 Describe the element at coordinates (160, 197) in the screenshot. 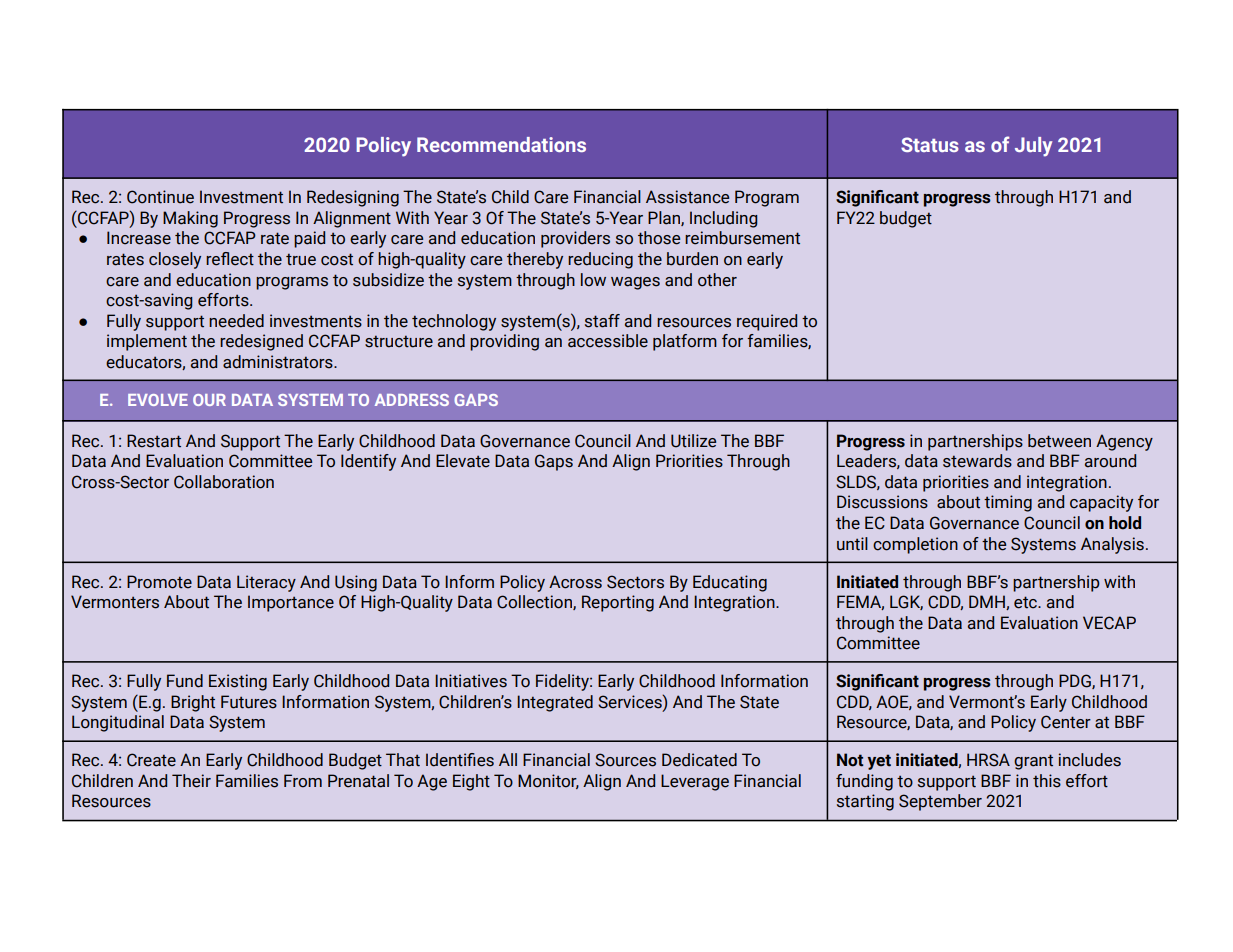

I see `Continue` at that location.
